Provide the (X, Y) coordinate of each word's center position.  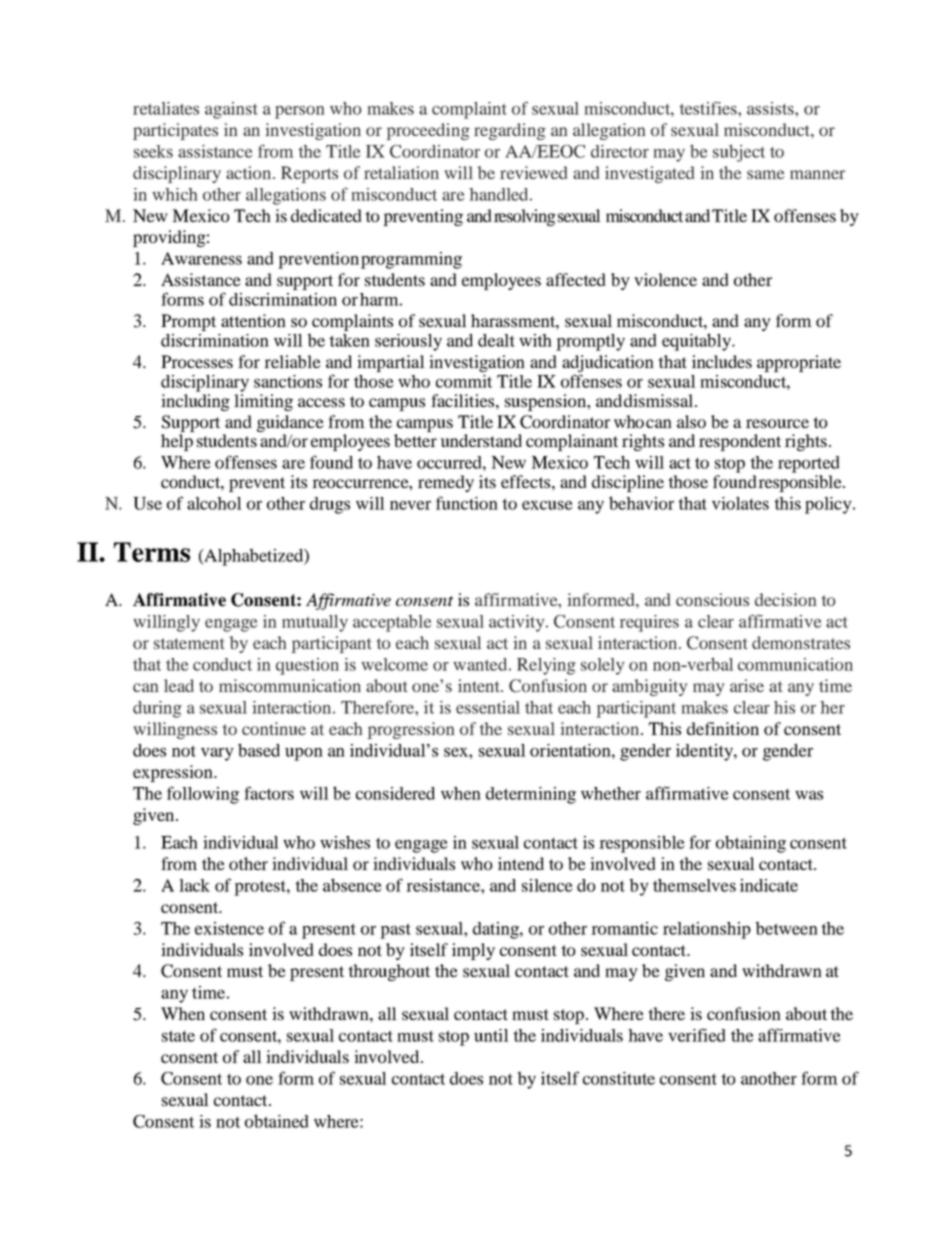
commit (464, 381)
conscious (712, 599)
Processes (197, 361)
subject (739, 153)
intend (521, 863)
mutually (315, 623)
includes (722, 361)
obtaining (751, 844)
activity (518, 623)
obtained (277, 1121)
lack (194, 885)
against (231, 110)
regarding (510, 131)
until (491, 1035)
